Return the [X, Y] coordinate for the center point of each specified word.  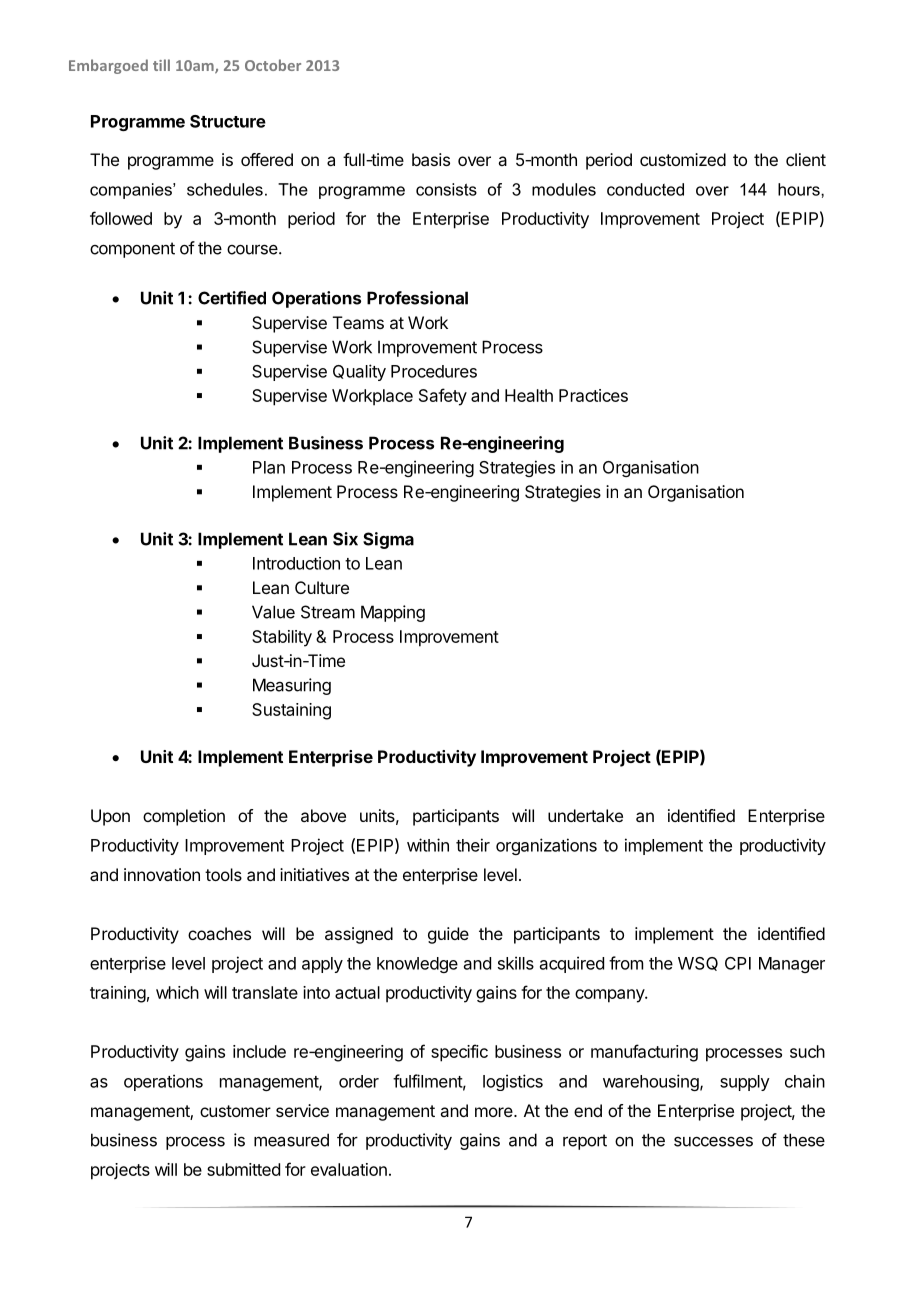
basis [431, 159]
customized [683, 159]
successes [713, 1141]
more [495, 1112]
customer [235, 1111]
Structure [228, 121]
